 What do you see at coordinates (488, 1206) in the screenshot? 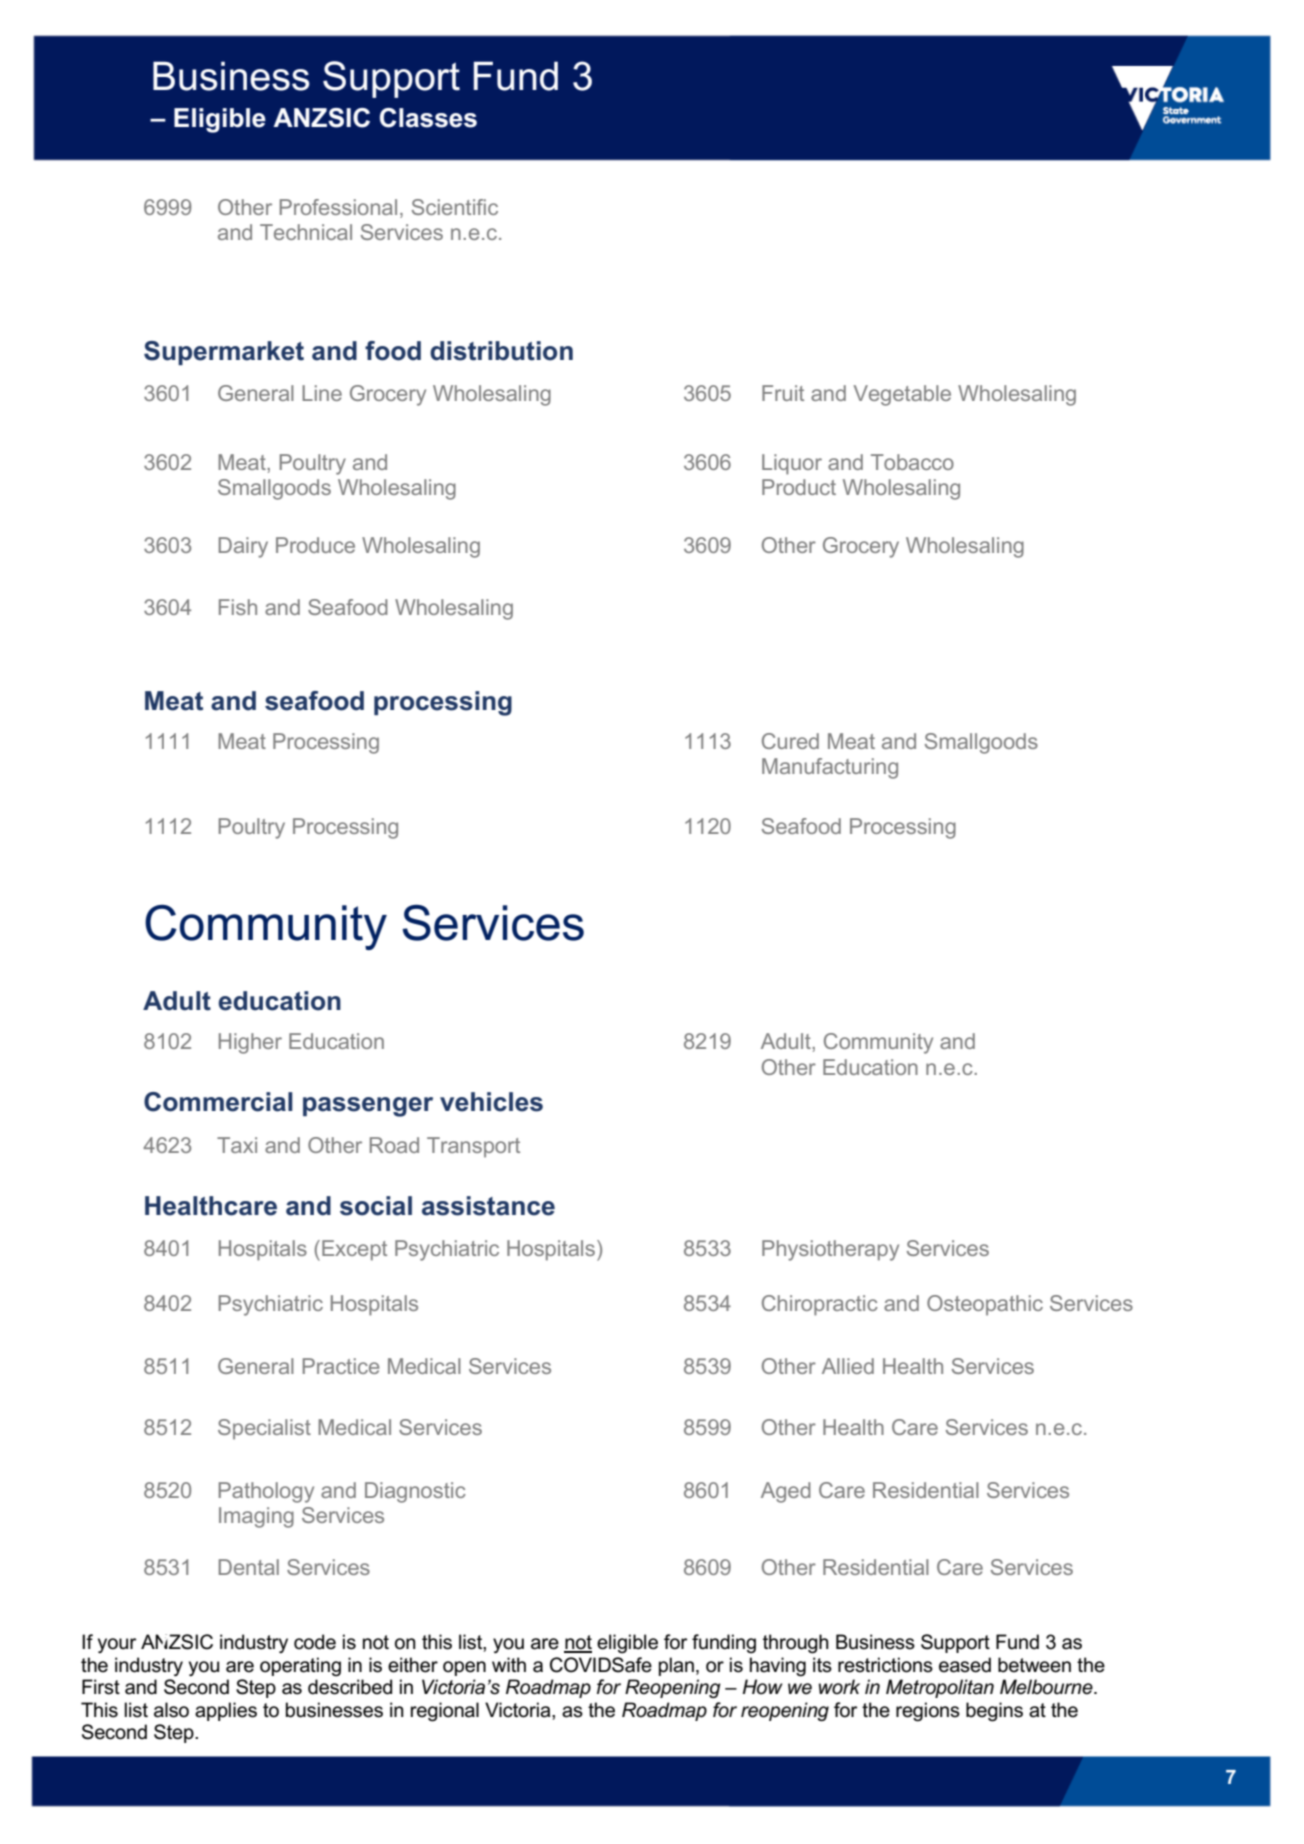
I see `assistance` at bounding box center [488, 1206].
